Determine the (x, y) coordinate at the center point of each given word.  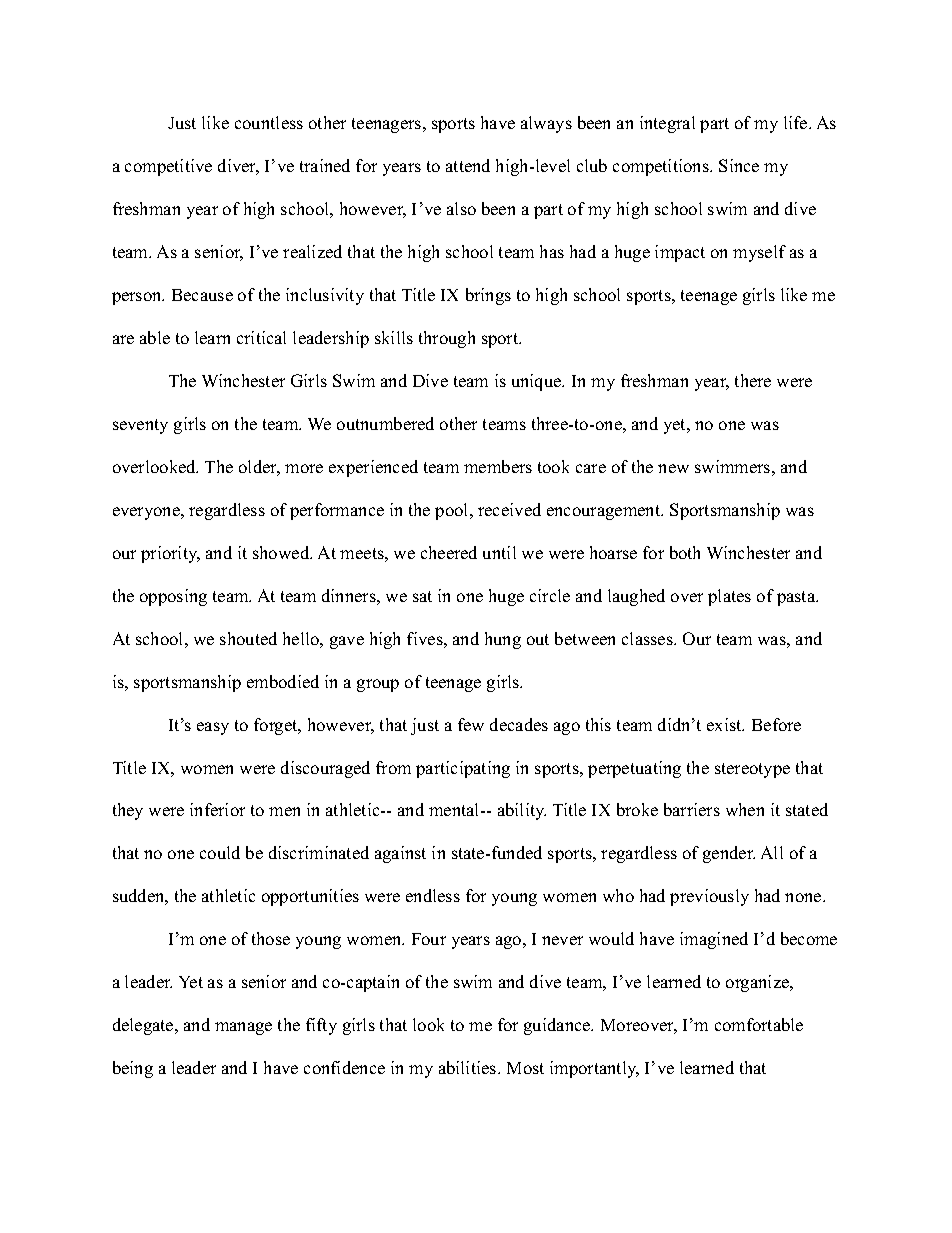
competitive (168, 167)
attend (468, 165)
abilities (469, 1067)
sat (422, 596)
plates (729, 597)
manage (243, 1028)
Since (739, 165)
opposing (173, 597)
